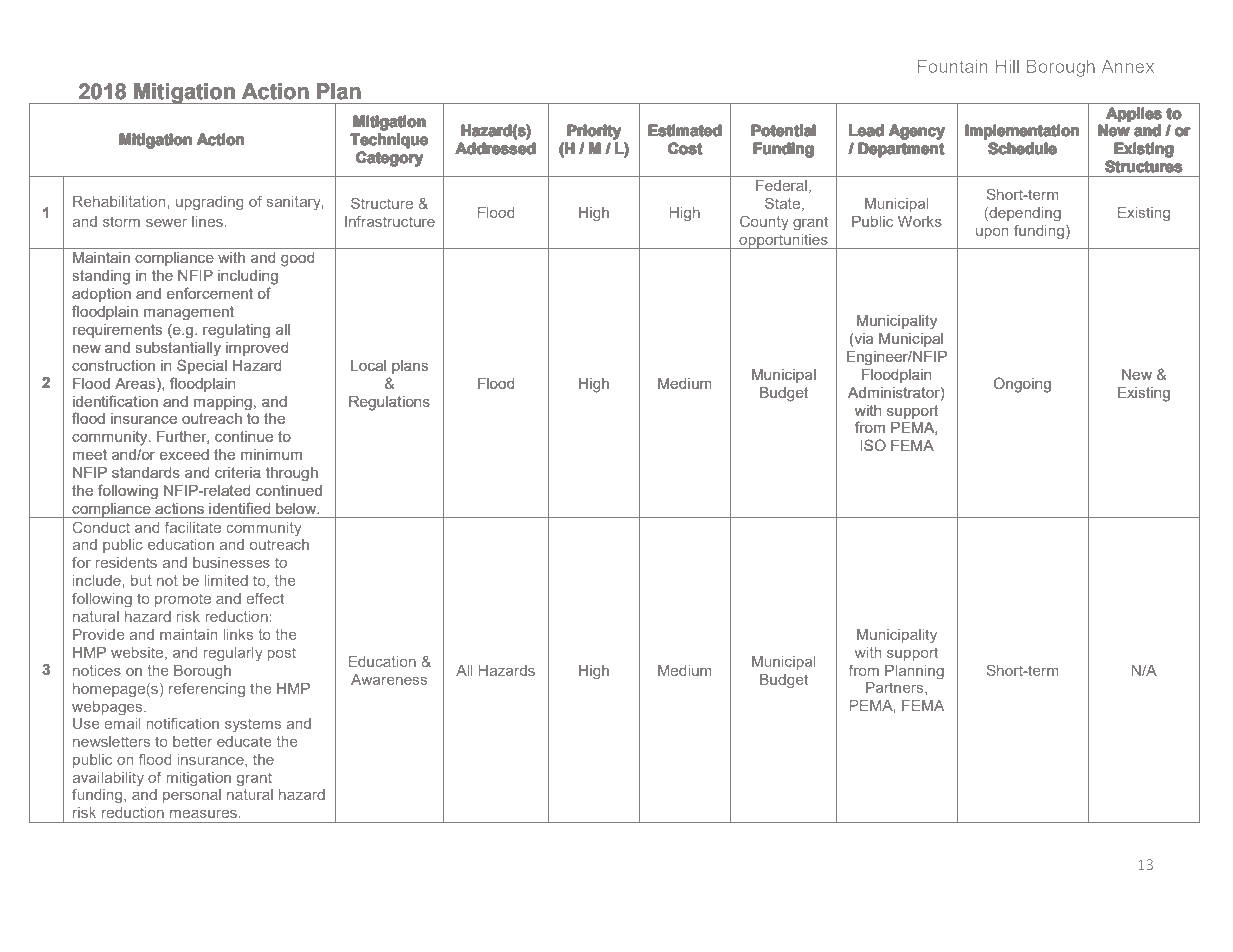 The image size is (1233, 952). What do you see at coordinates (389, 403) in the document?
I see `Regulations` at bounding box center [389, 403].
